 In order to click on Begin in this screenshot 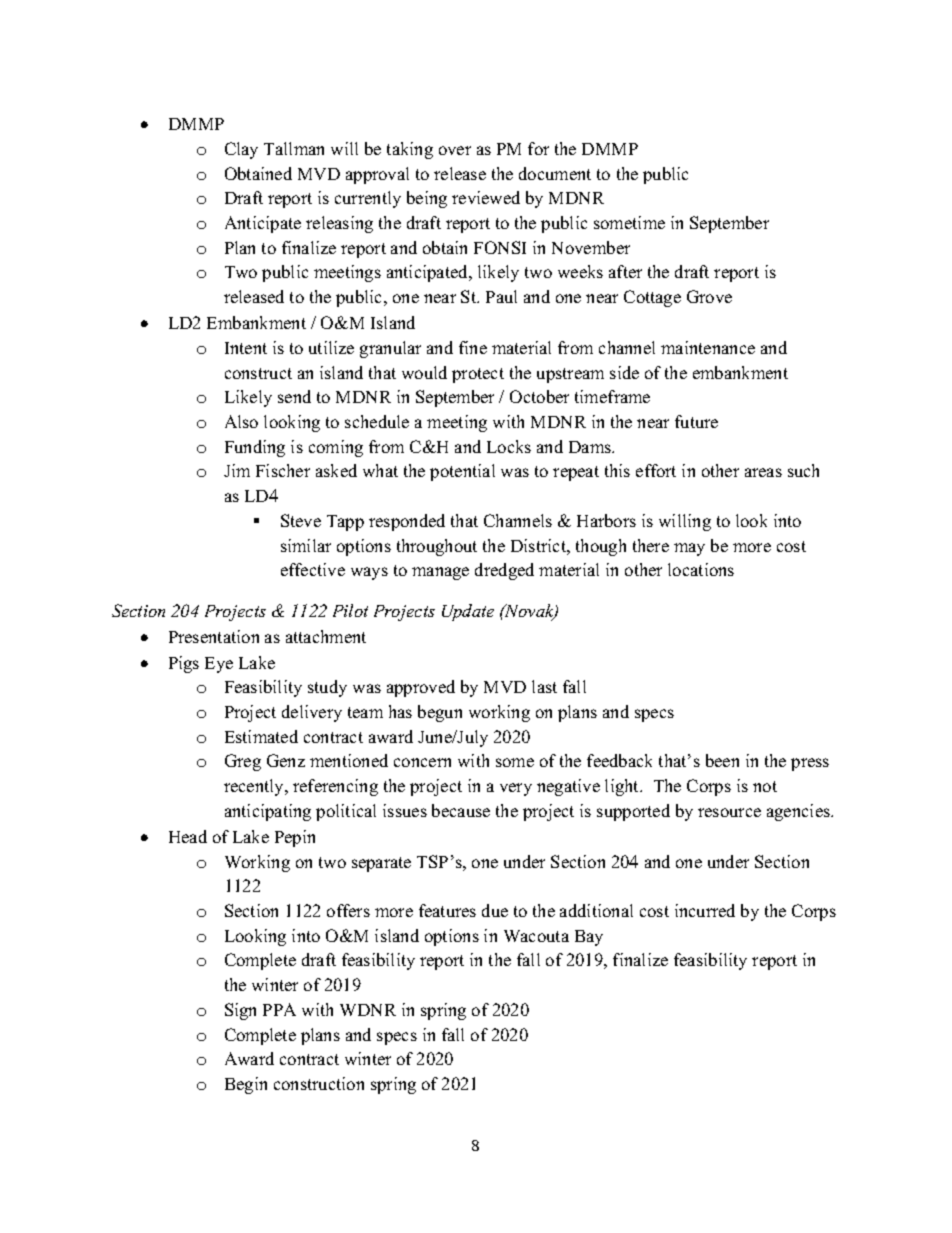, I will do `click(246, 1085)`.
